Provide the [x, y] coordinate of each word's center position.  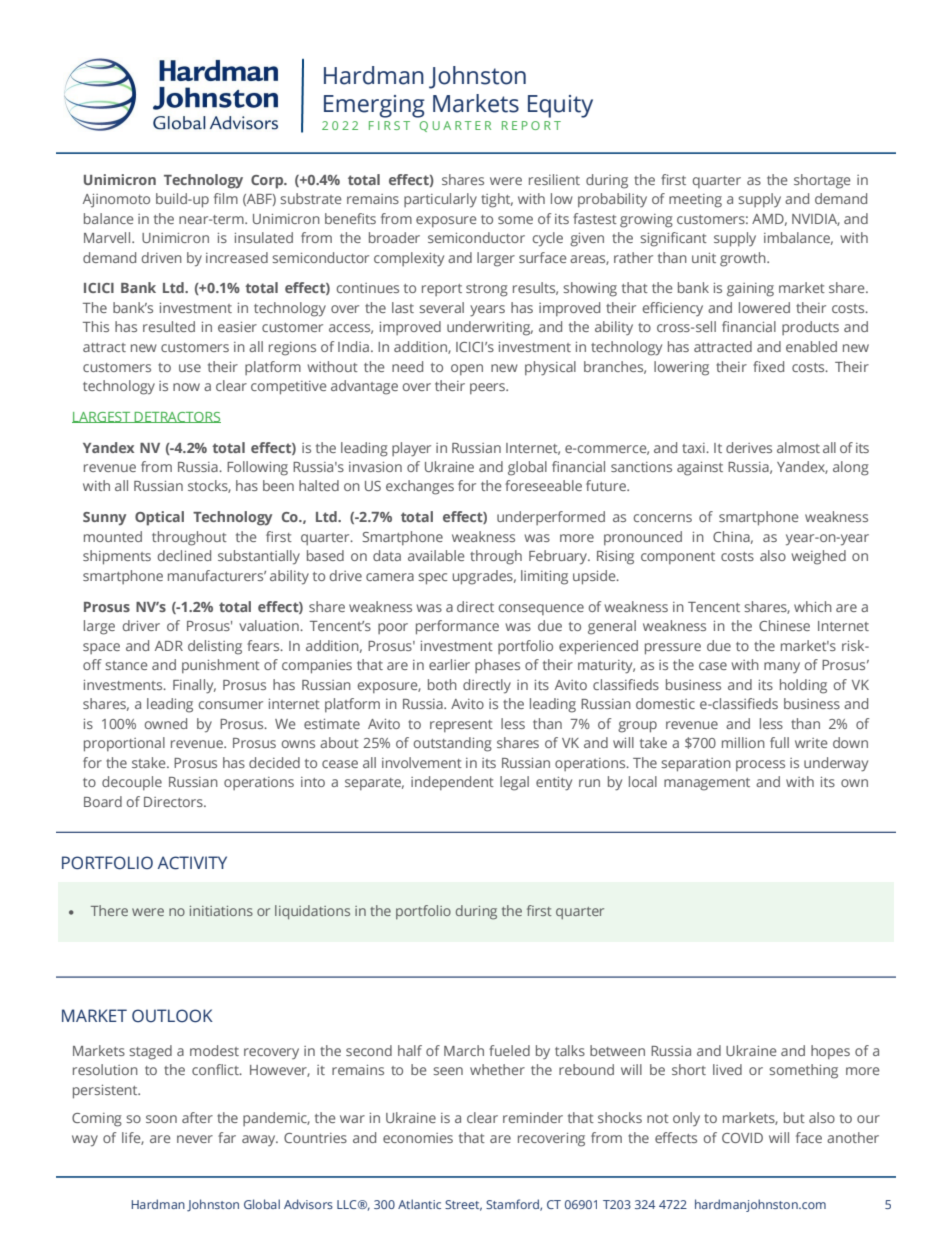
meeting [695, 201]
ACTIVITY [192, 863]
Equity [560, 106]
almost [798, 447]
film [226, 198]
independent [452, 783]
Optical [159, 518]
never [195, 1139]
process [760, 765]
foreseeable [543, 485]
